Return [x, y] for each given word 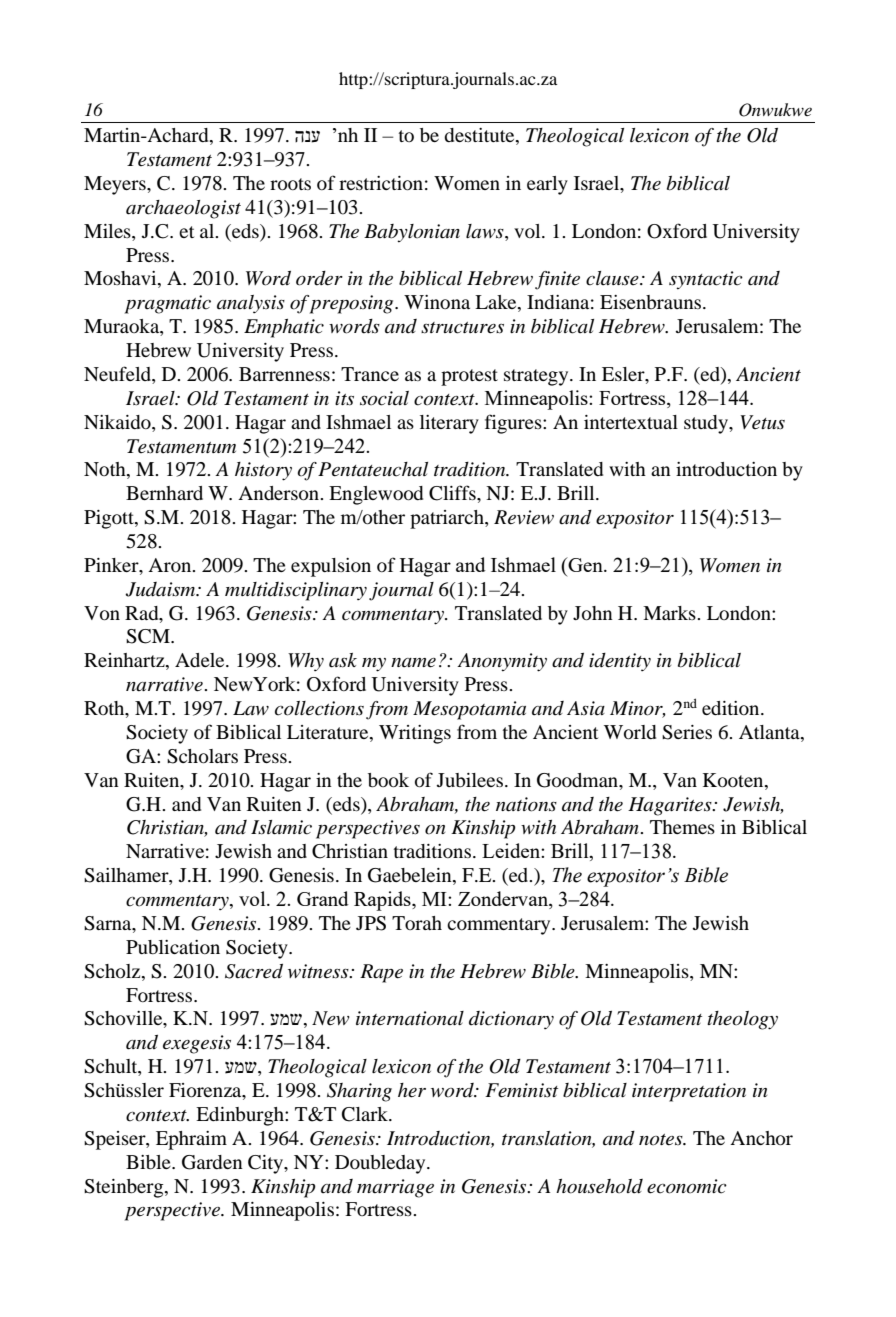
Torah [417, 923]
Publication [173, 947]
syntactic [706, 280]
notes [662, 1140]
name [413, 663]
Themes [682, 827]
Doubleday [381, 1164]
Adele [201, 660]
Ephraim [191, 1140]
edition [732, 708]
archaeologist [183, 209]
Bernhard [164, 493]
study [707, 424]
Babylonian [412, 233]
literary [449, 424]
